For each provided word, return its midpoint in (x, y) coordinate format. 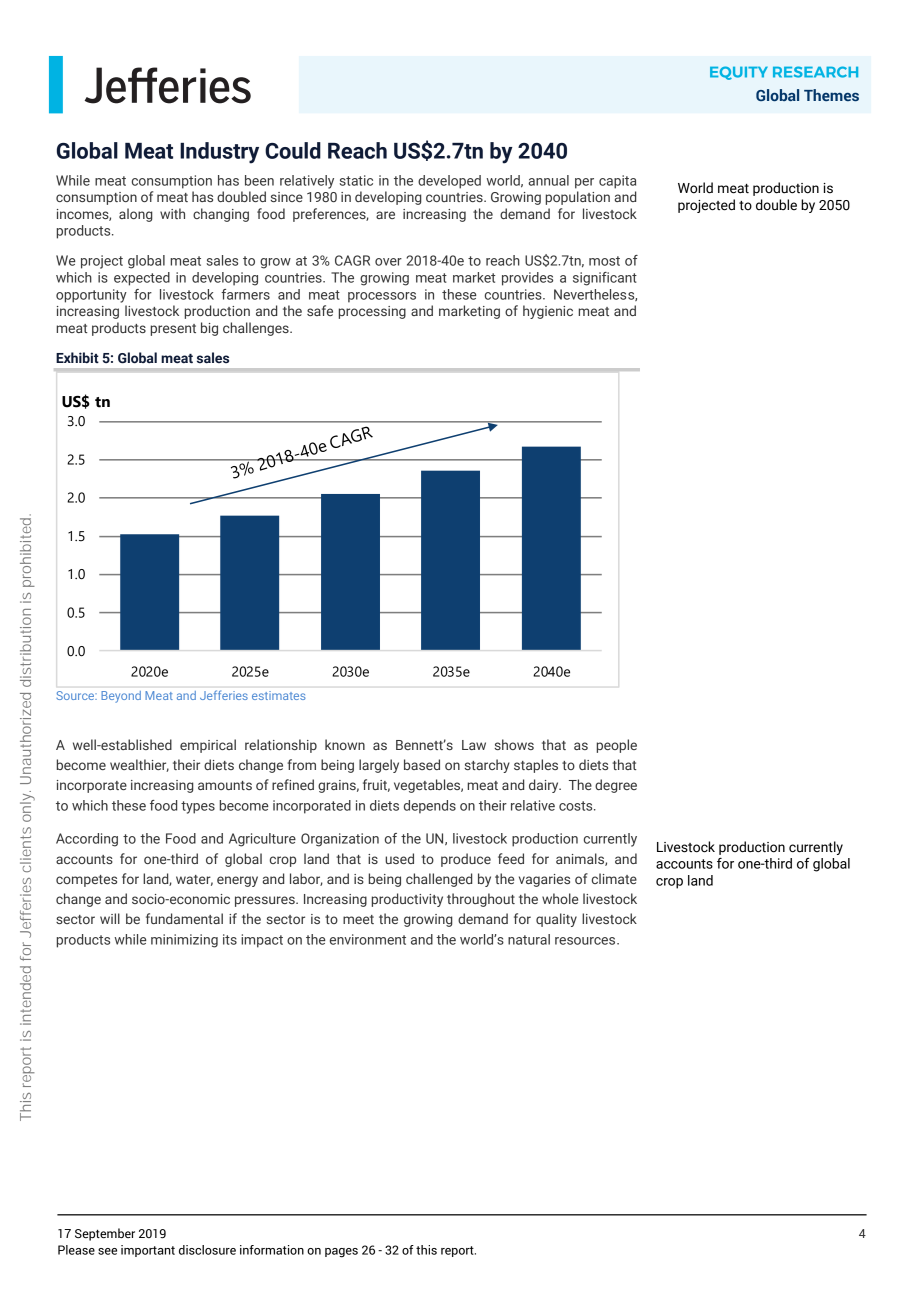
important (148, 1251)
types (198, 807)
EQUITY (739, 73)
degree (616, 786)
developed (449, 182)
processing (372, 312)
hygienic (548, 312)
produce (466, 860)
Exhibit (77, 357)
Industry (219, 153)
